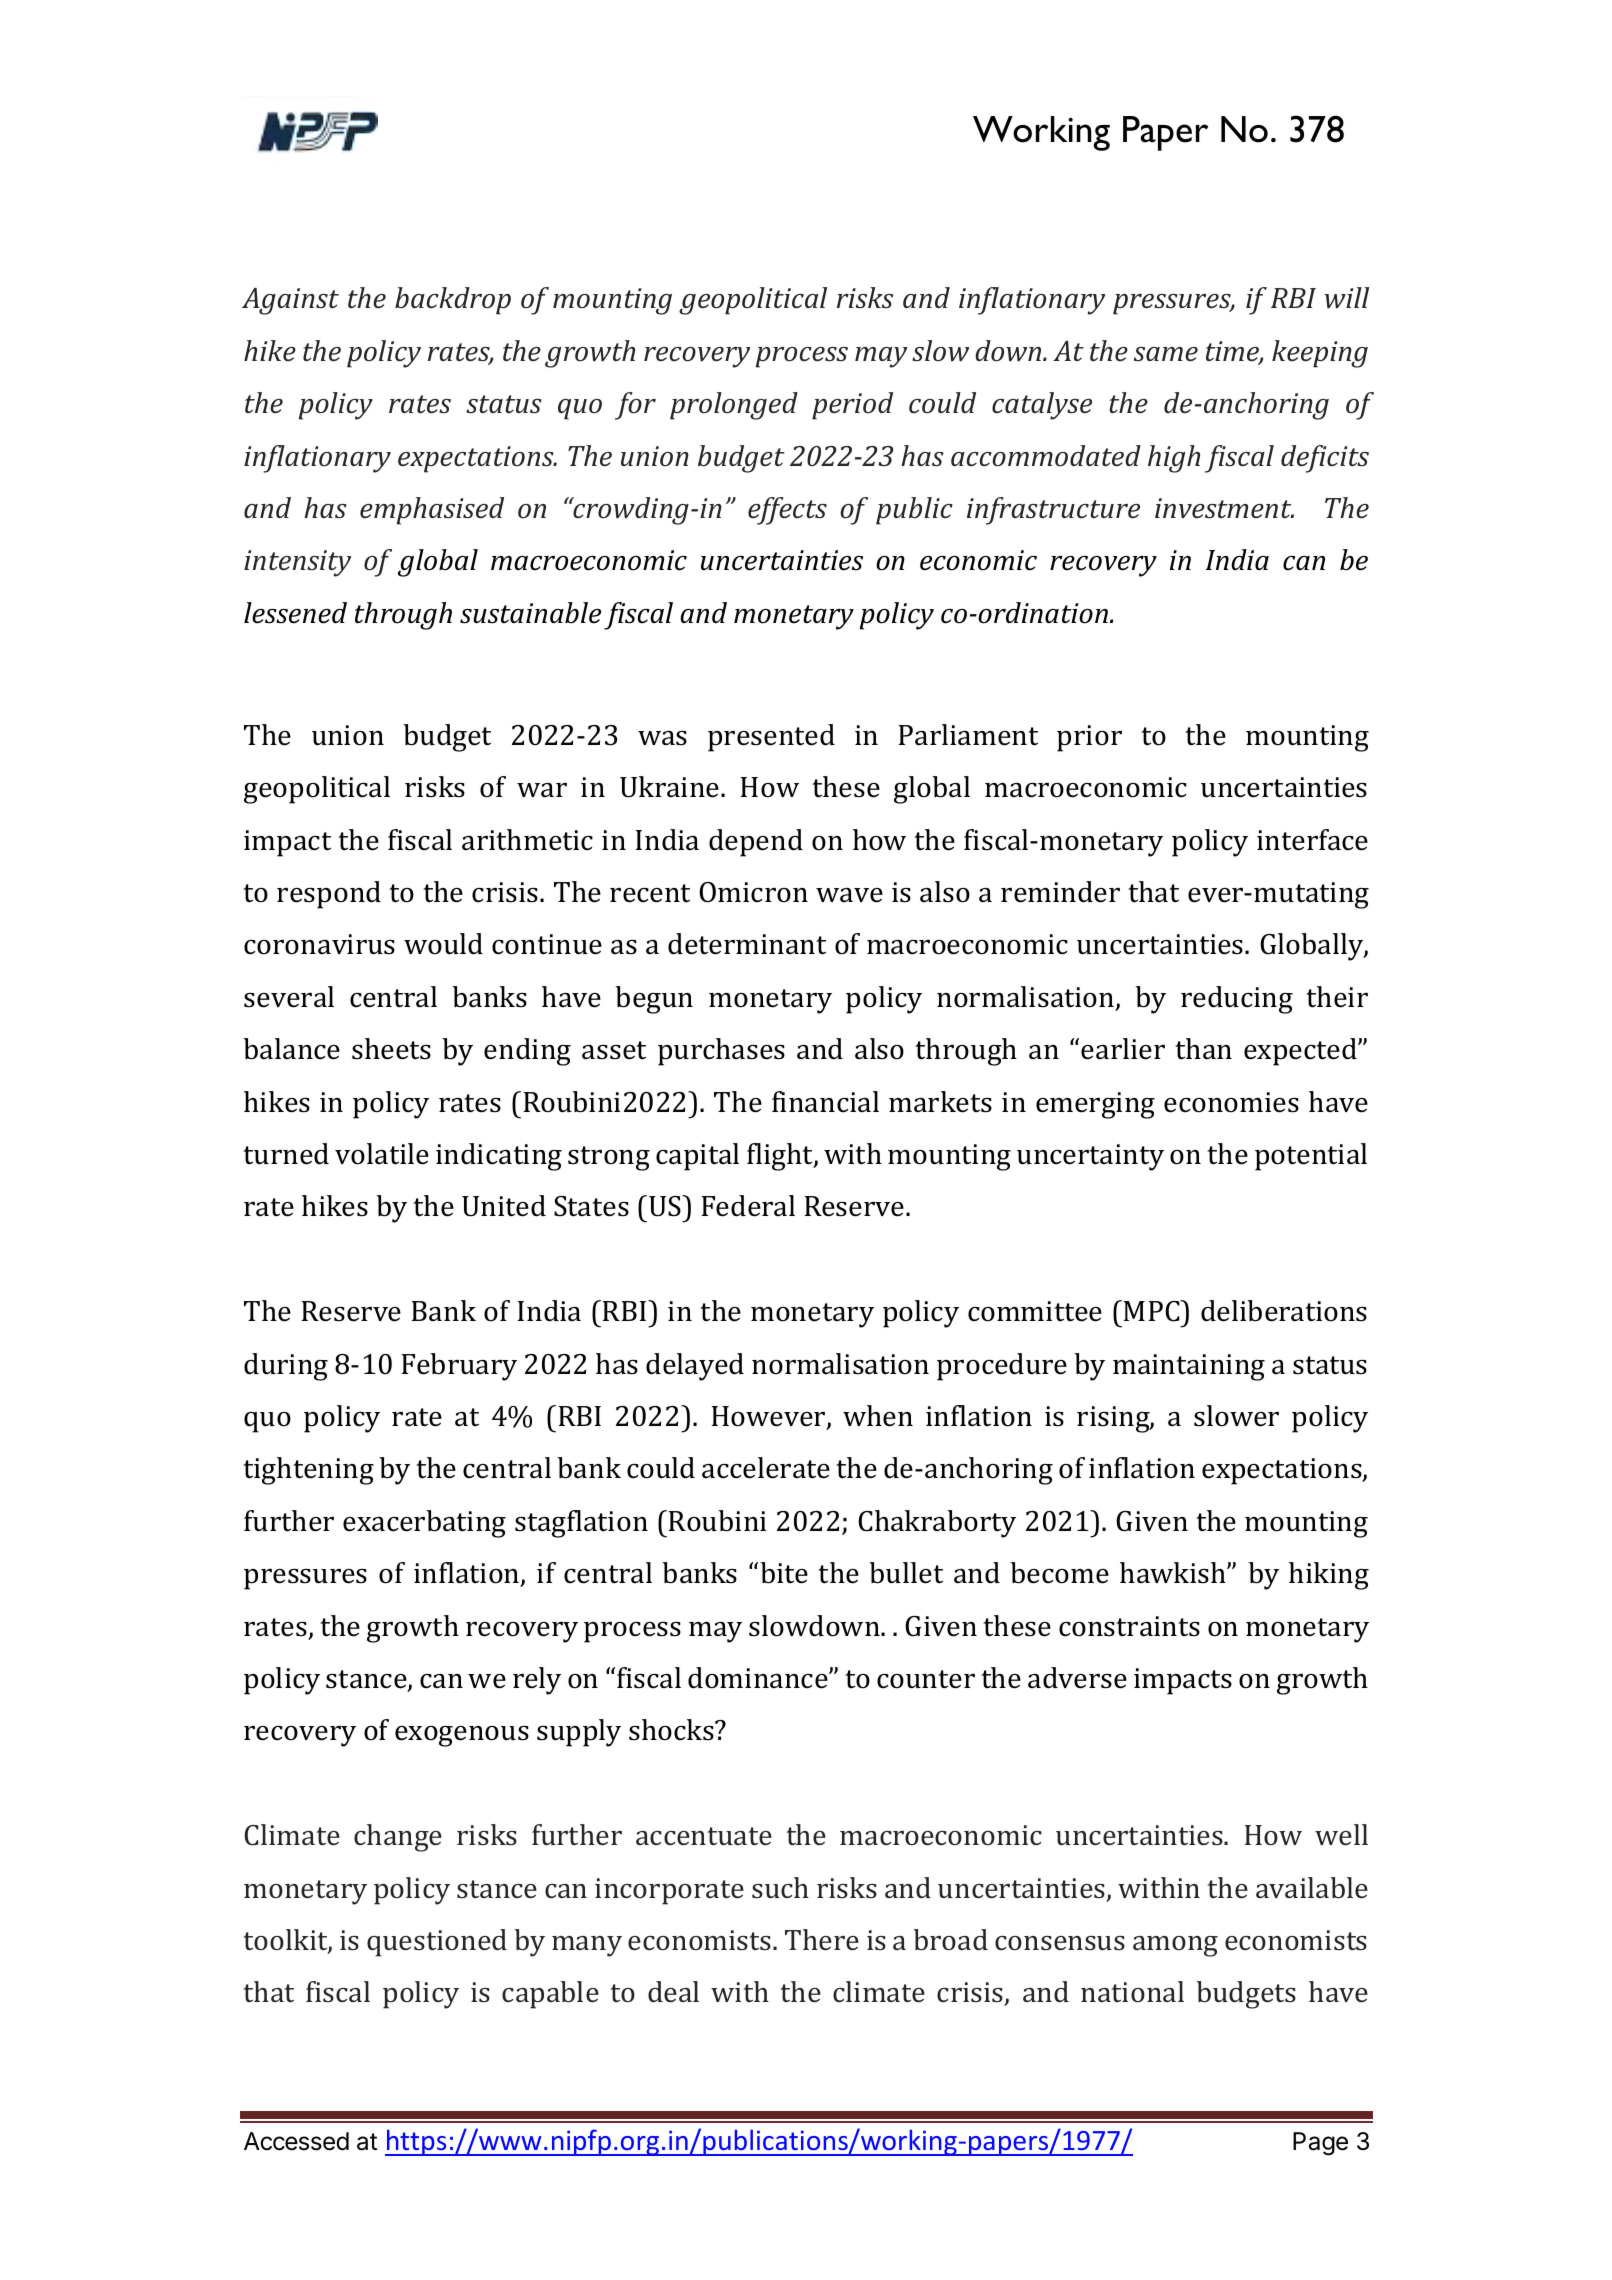  Describe the element at coordinates (453, 301) in the screenshot. I see `backdrop` at that location.
